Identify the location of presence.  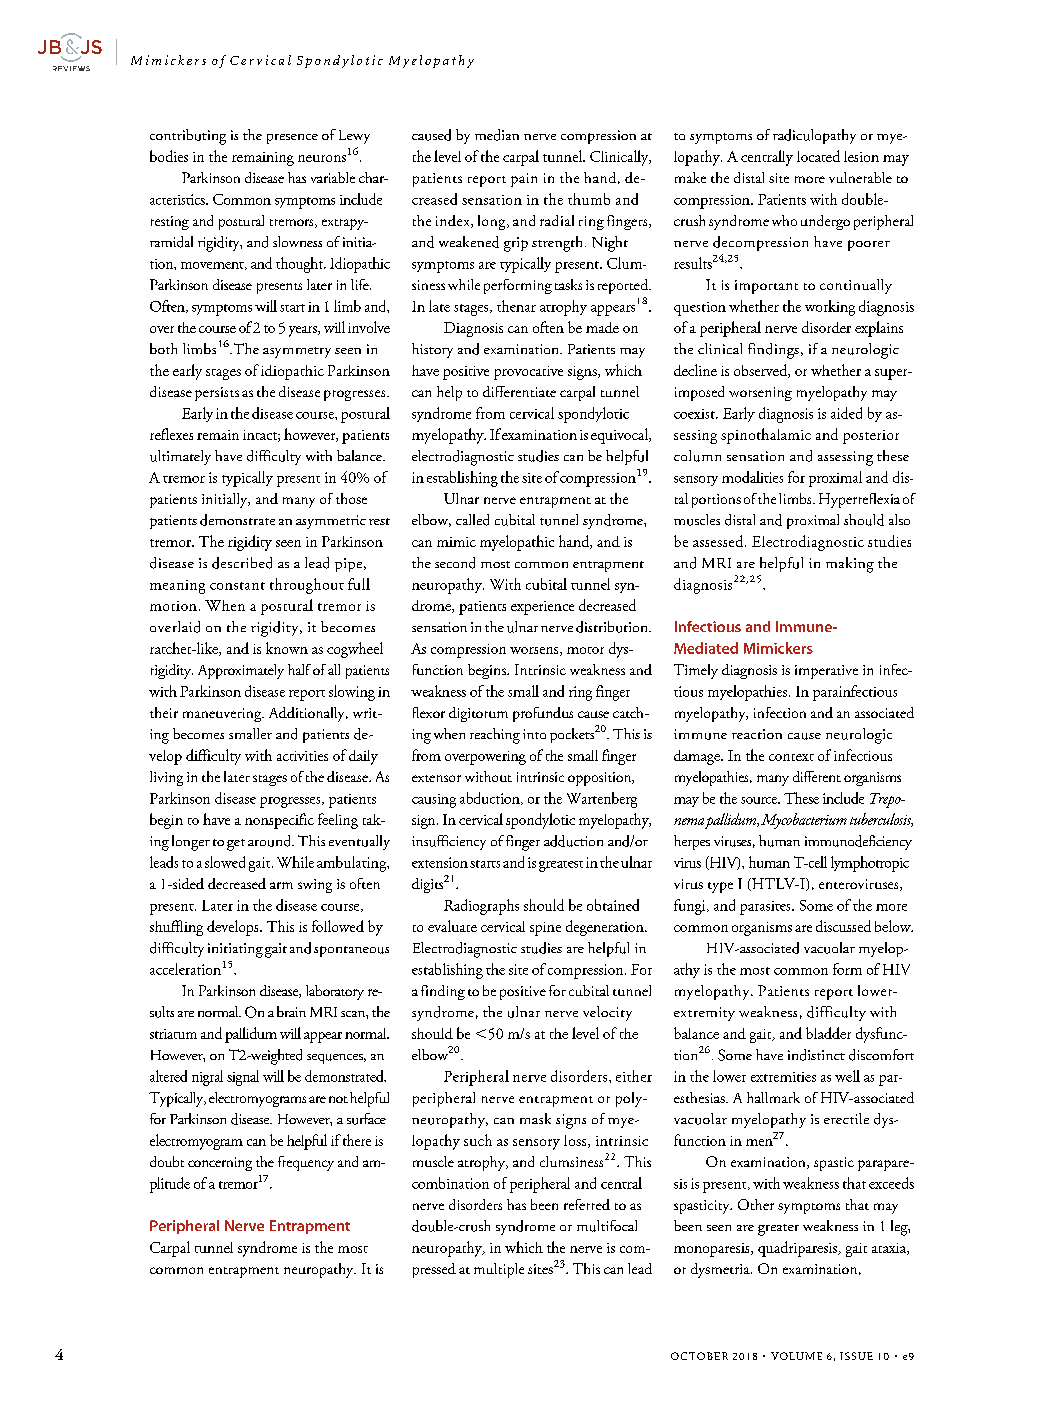
(292, 139).
